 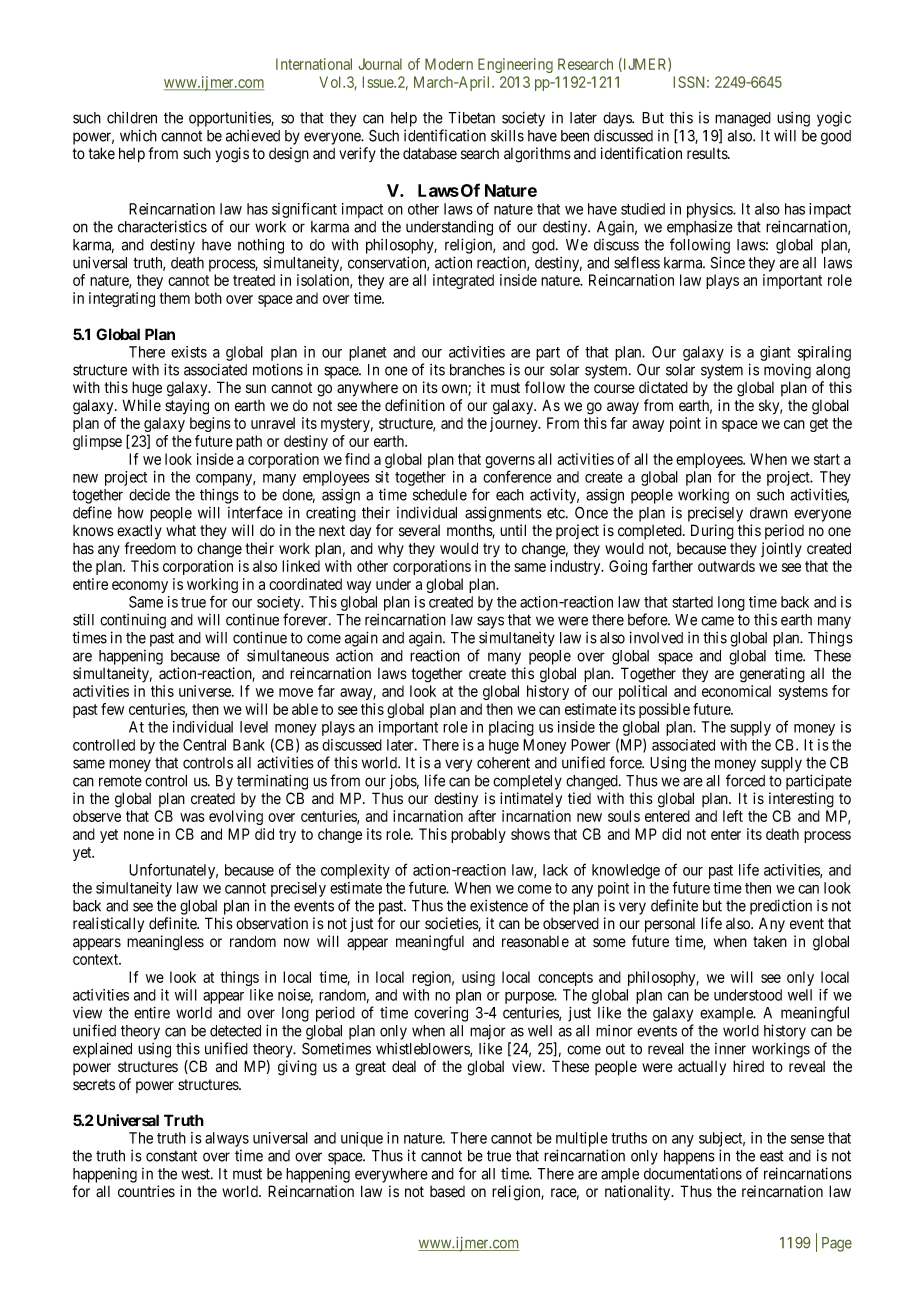 I want to click on probably, so click(x=478, y=835).
